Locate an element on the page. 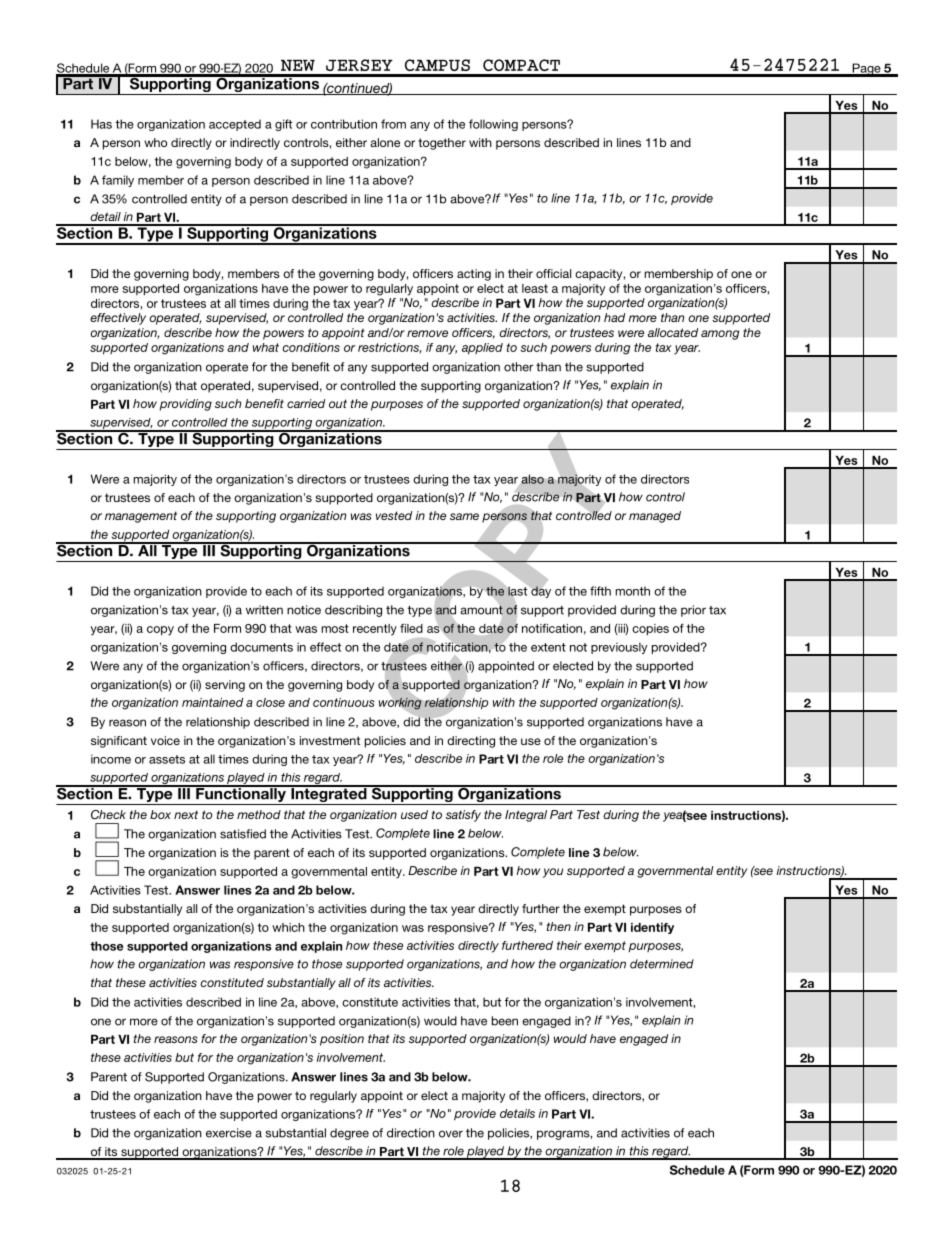 Image resolution: width=952 pixels, height=1233 pixels. allocated is located at coordinates (673, 332).
